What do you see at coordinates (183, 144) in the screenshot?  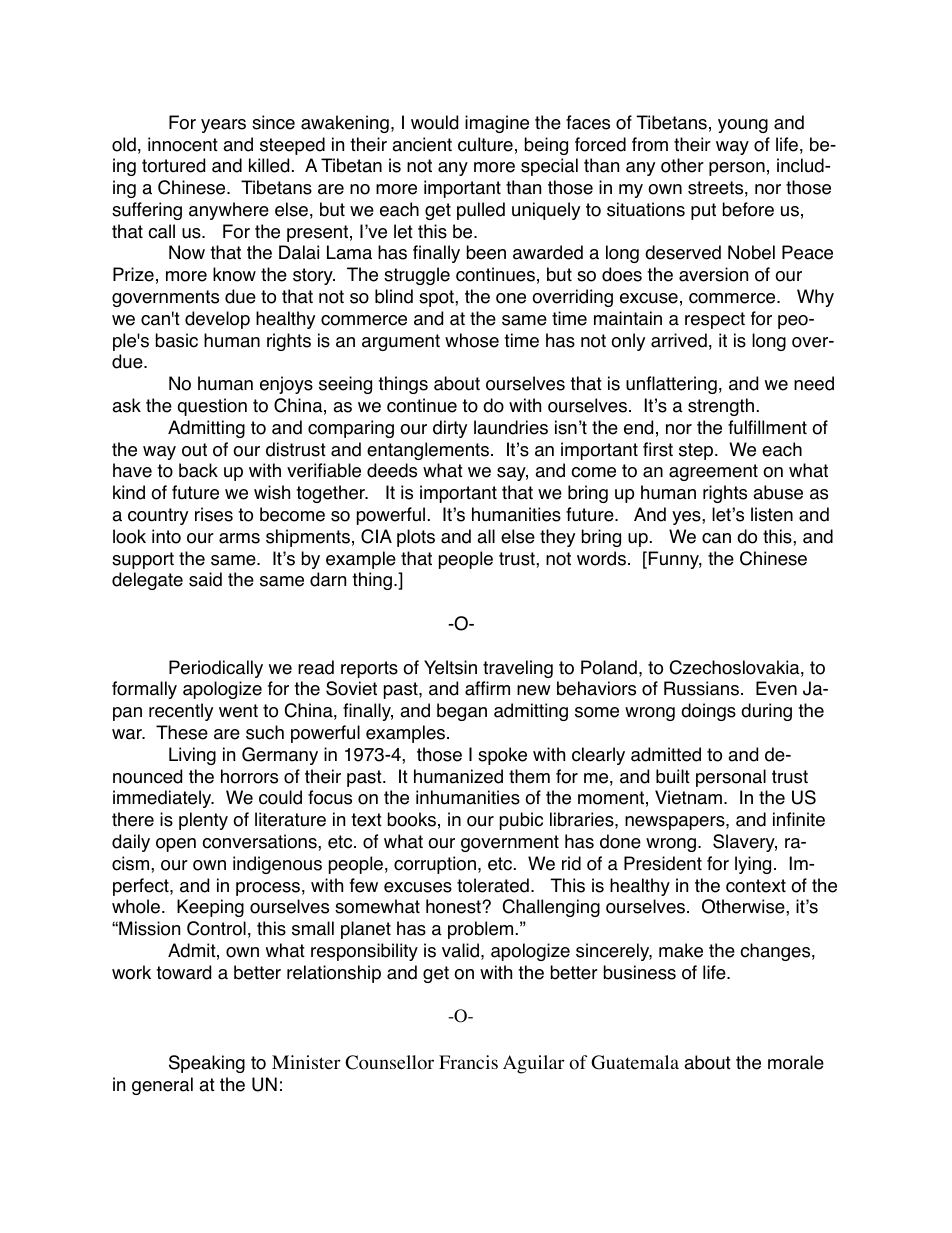 I see `innocent` at bounding box center [183, 144].
